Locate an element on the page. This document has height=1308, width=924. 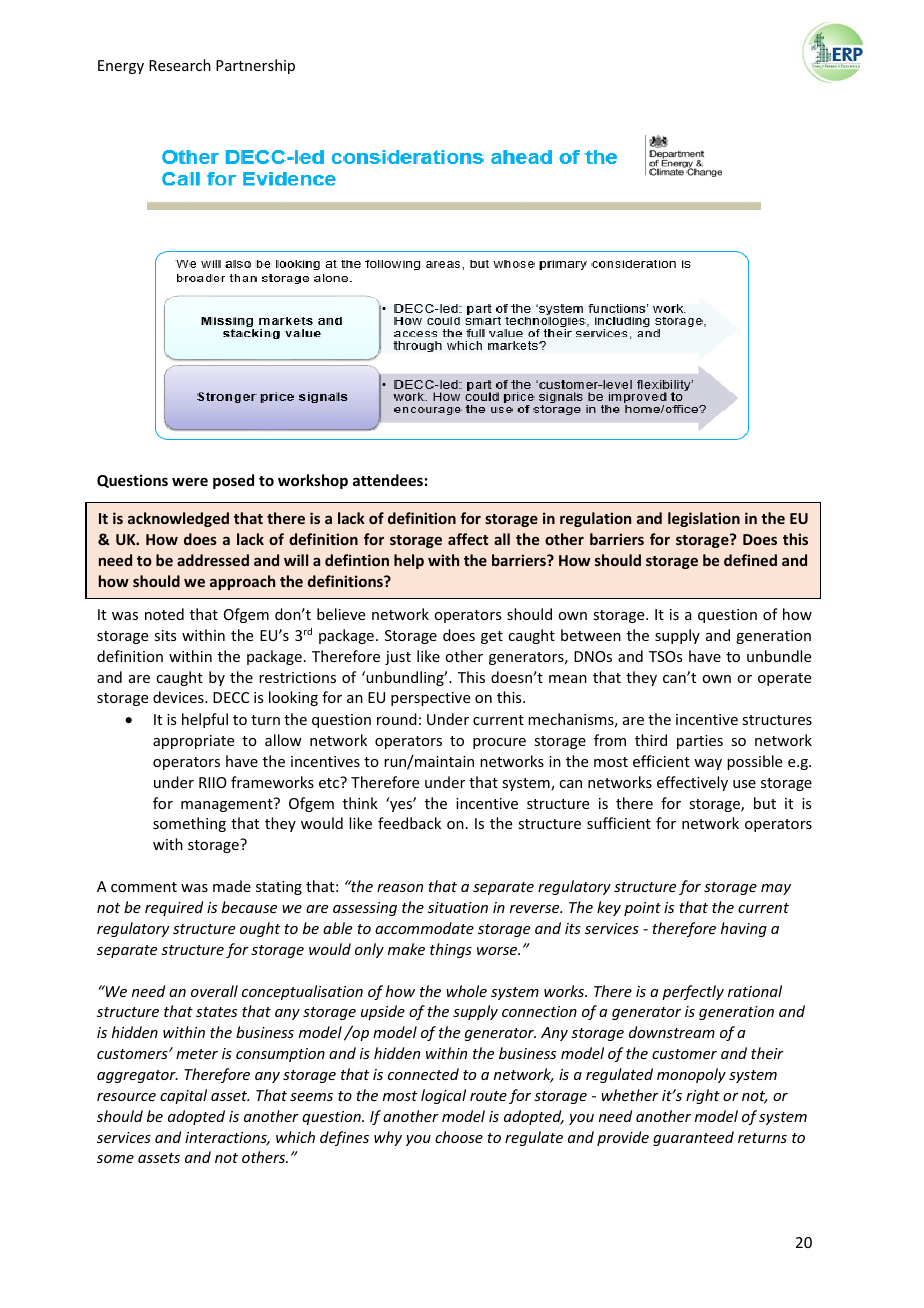
Research is located at coordinates (180, 65).
